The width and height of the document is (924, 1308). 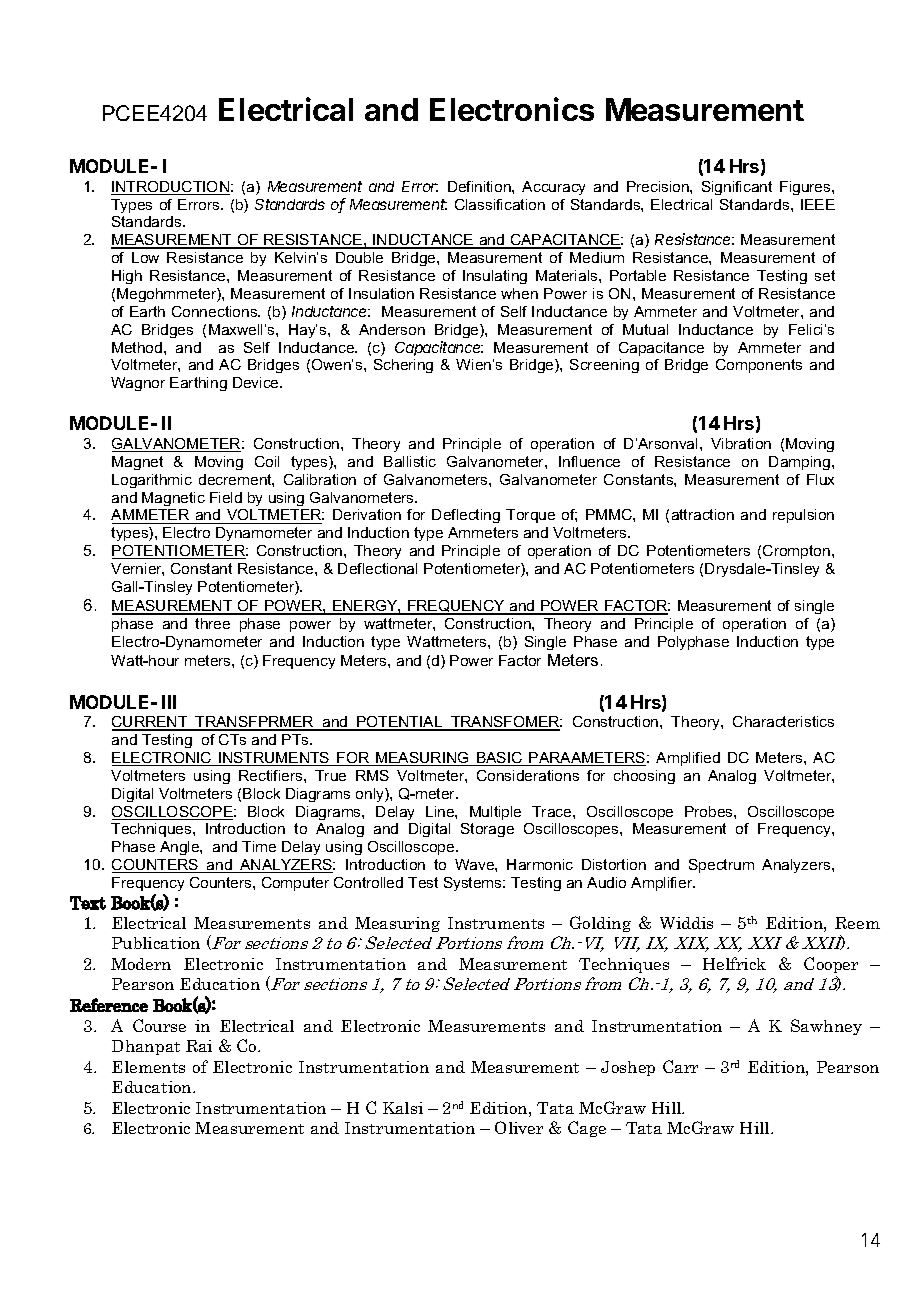 I want to click on Multiple, so click(x=495, y=813).
